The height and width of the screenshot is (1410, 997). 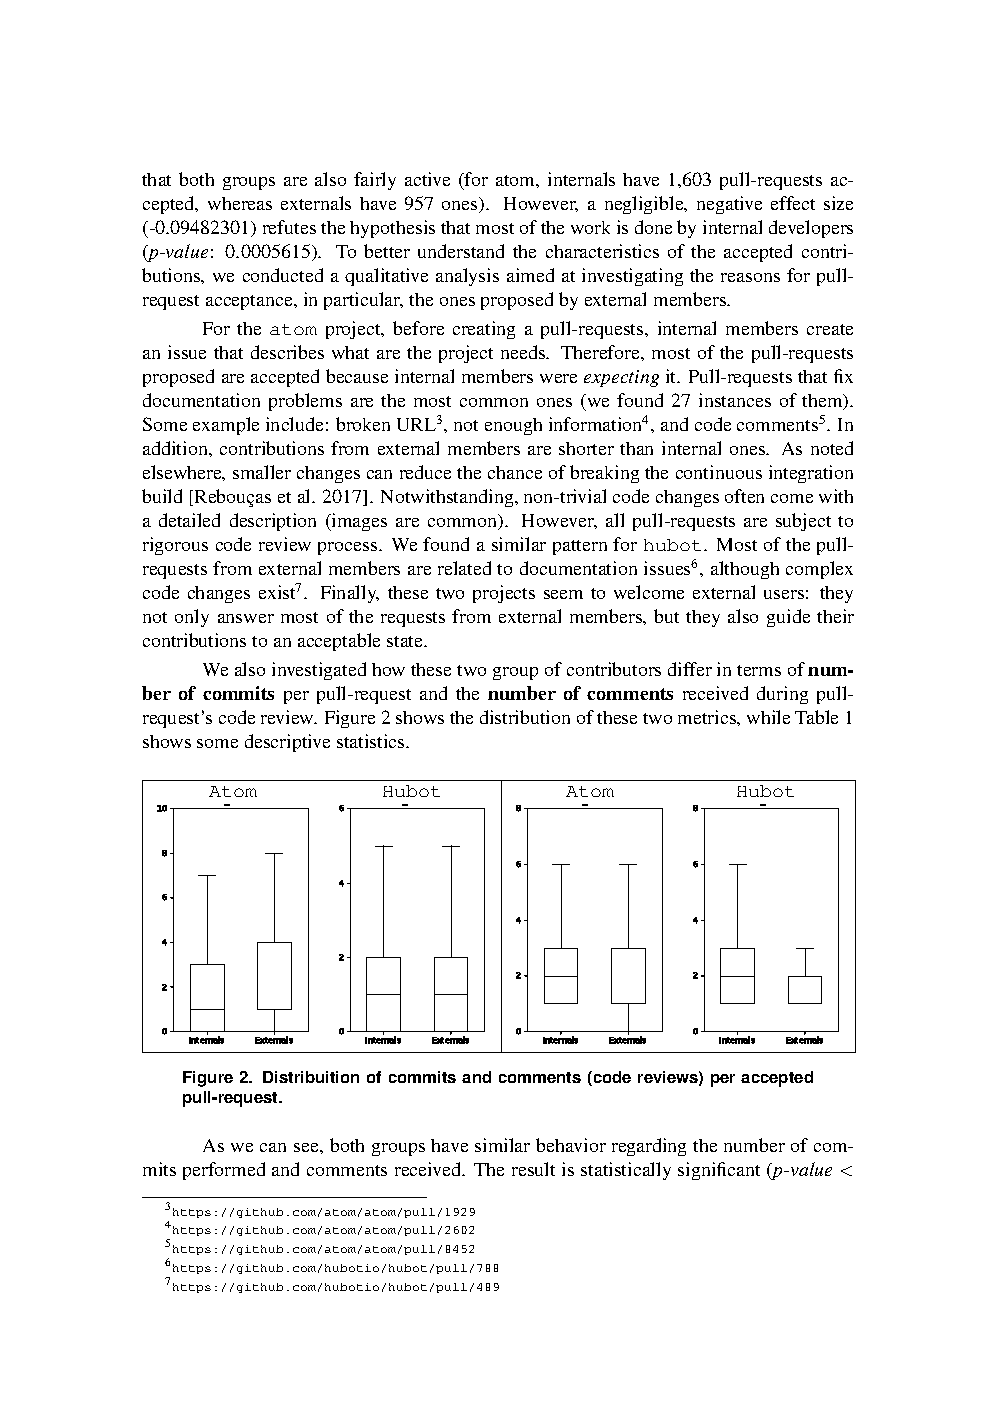 What do you see at coordinates (525, 717) in the screenshot?
I see `distribution` at bounding box center [525, 717].
